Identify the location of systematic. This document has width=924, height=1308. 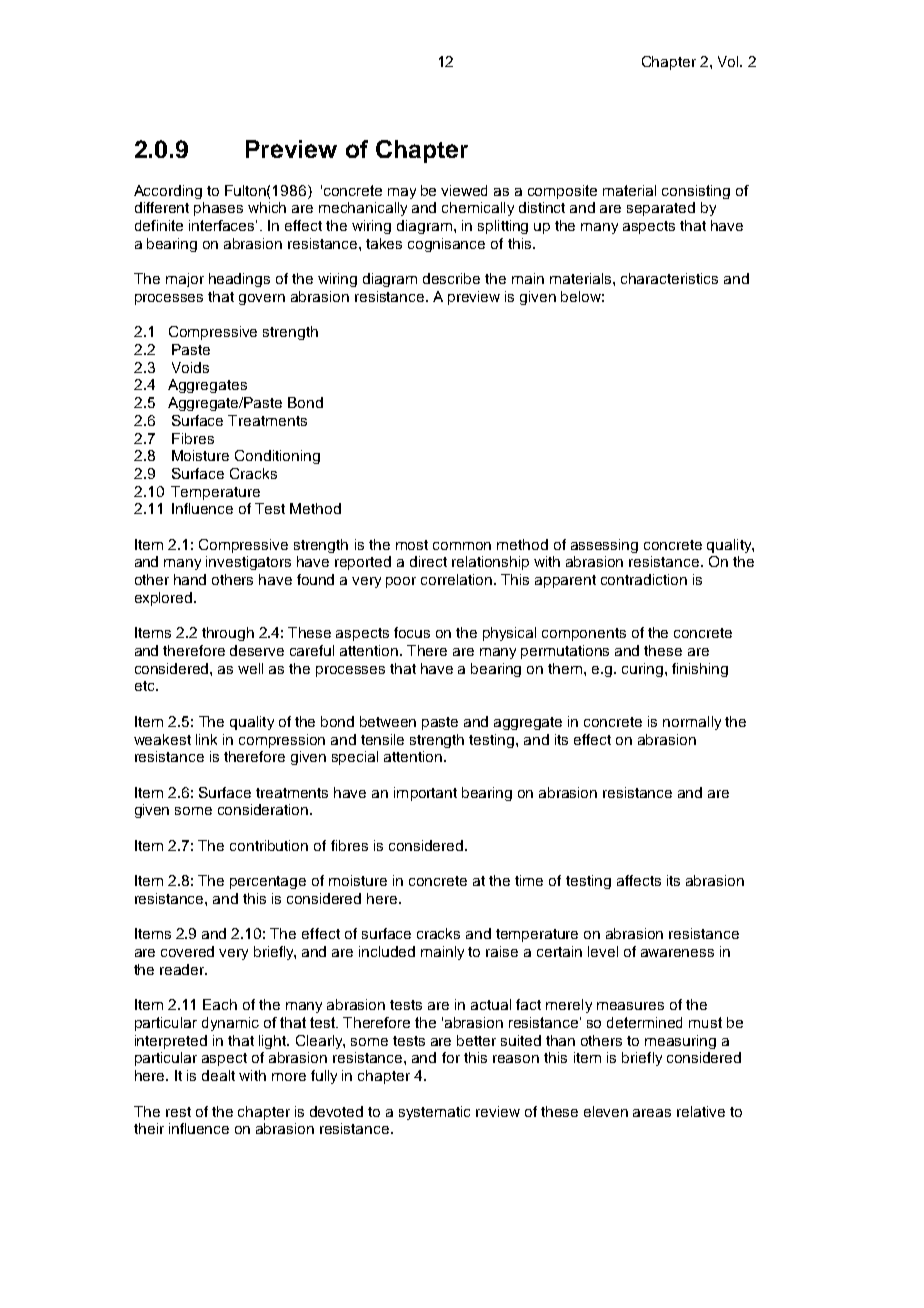
(434, 1113).
